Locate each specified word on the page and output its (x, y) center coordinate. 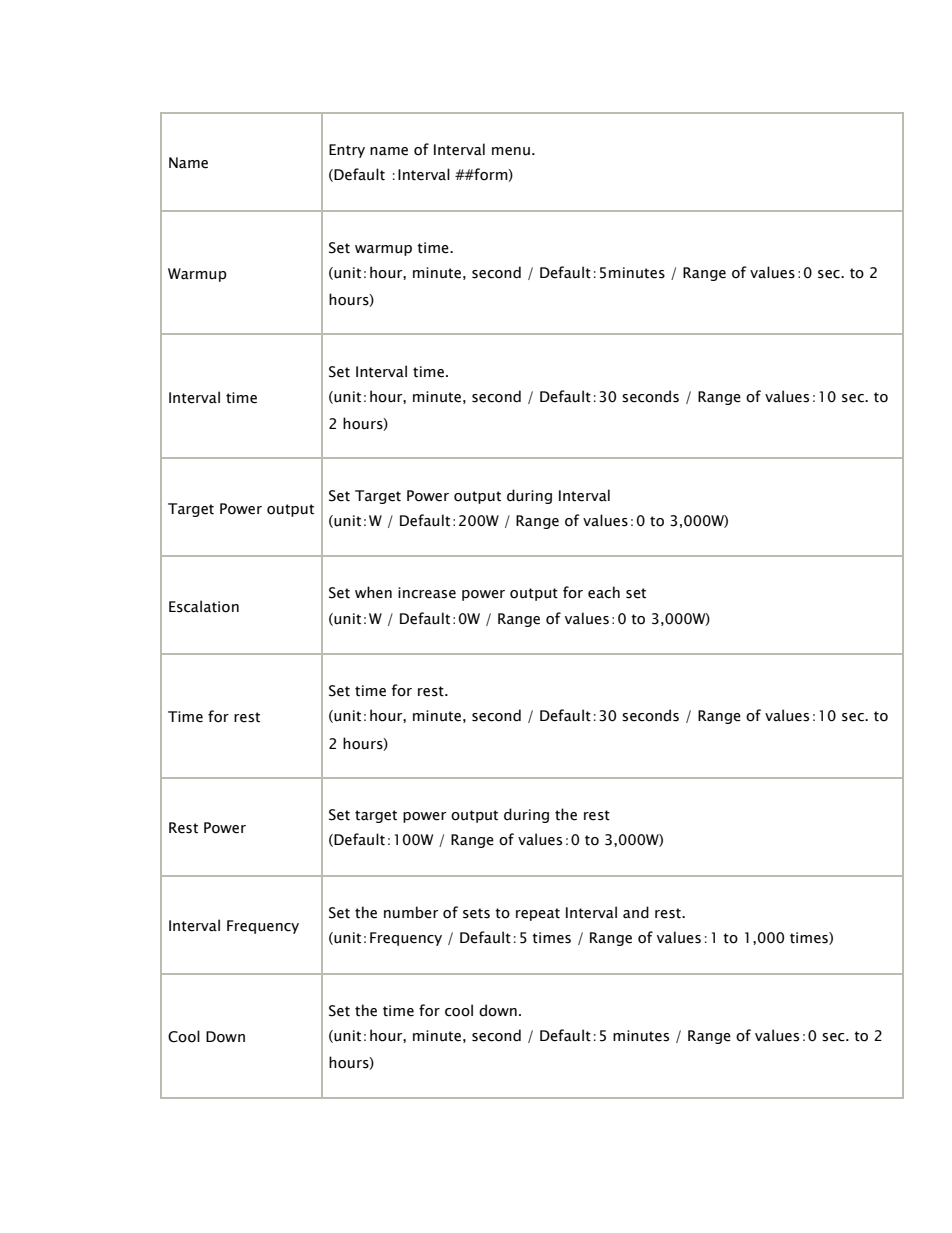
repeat (538, 914)
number (411, 912)
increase (427, 593)
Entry (347, 151)
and (636, 912)
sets (476, 913)
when (373, 592)
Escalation (204, 606)
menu (511, 151)
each (604, 592)
